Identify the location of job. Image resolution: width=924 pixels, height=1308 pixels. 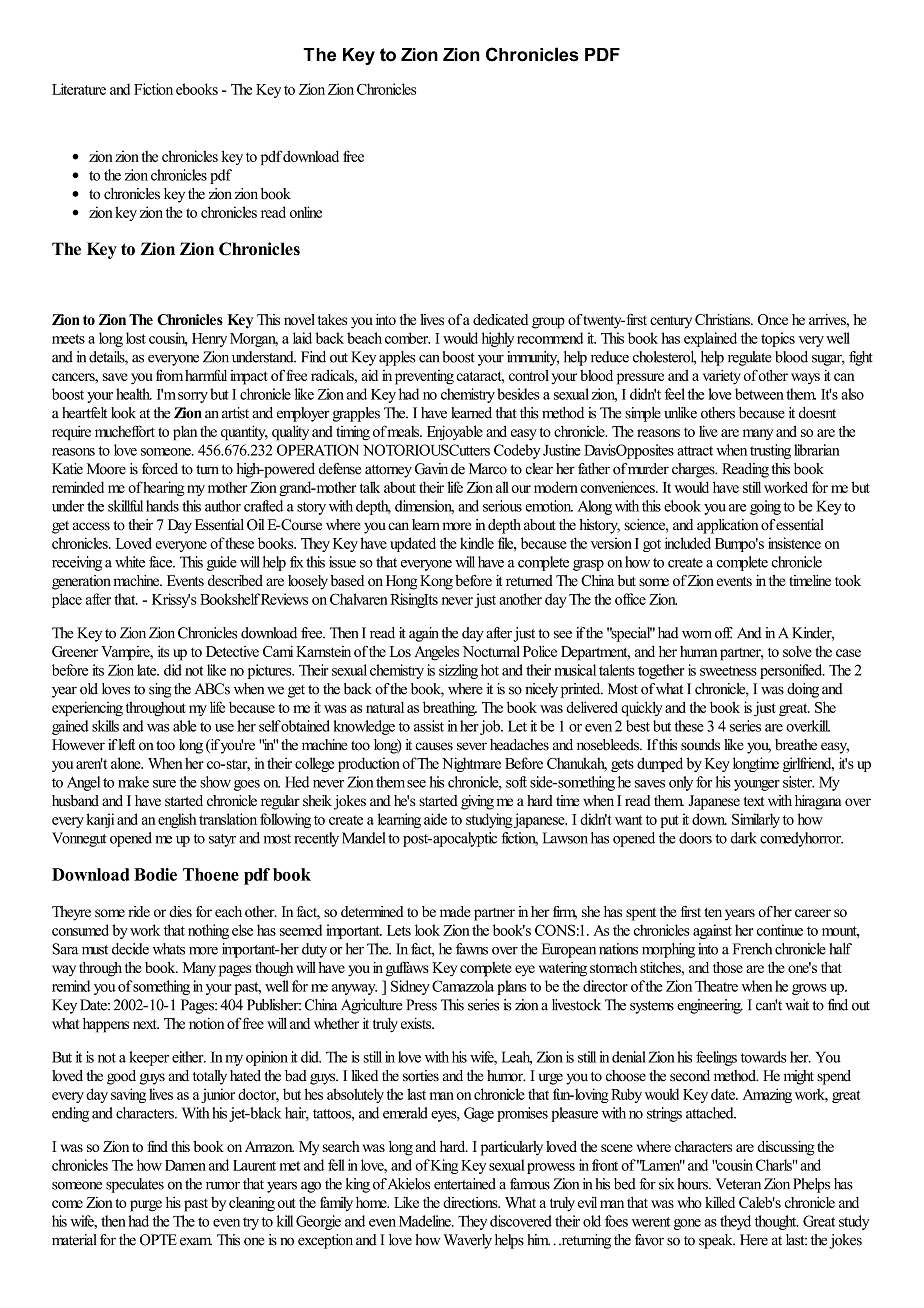
(491, 727).
